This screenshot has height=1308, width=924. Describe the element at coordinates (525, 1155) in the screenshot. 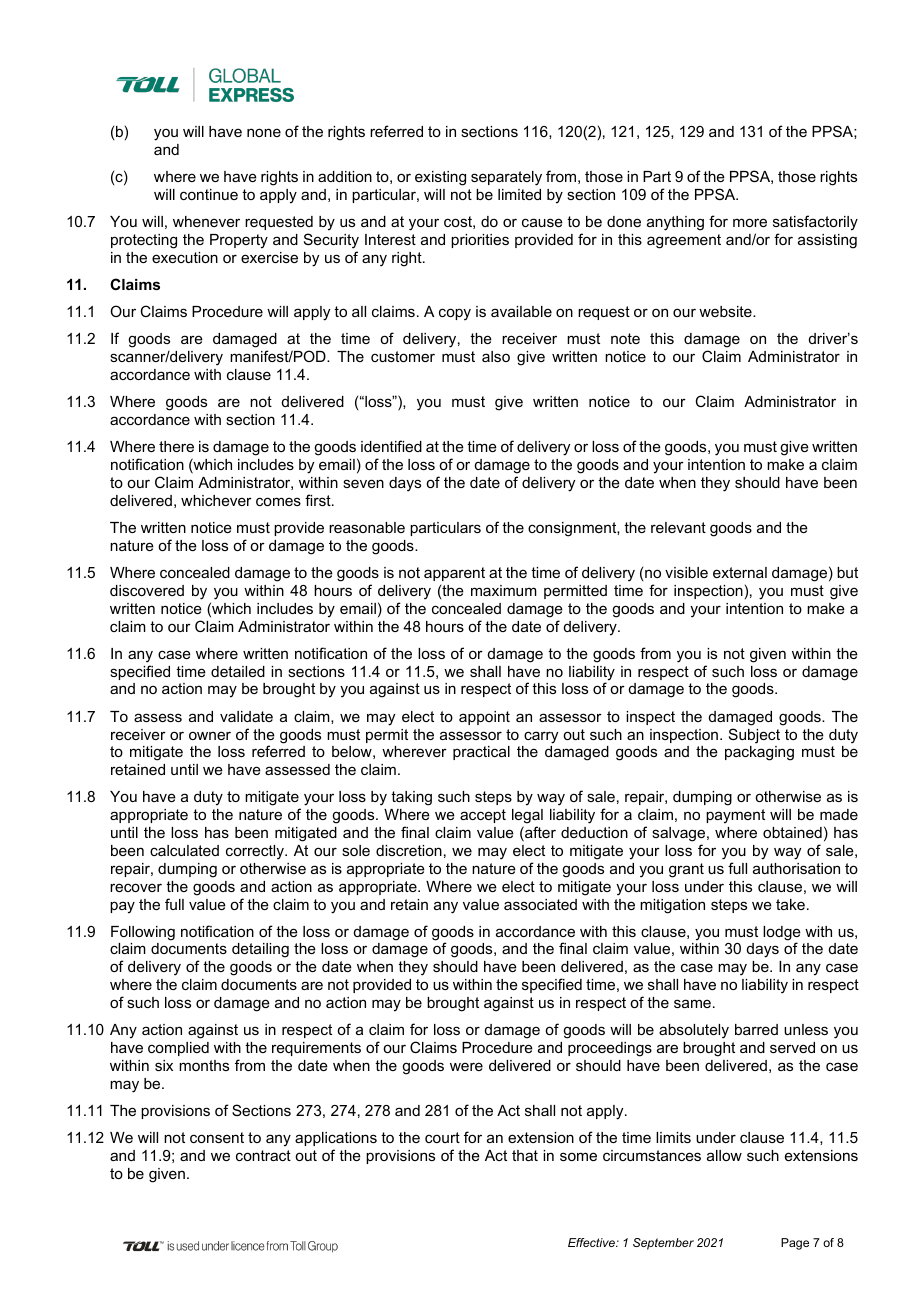

I see `that` at that location.
